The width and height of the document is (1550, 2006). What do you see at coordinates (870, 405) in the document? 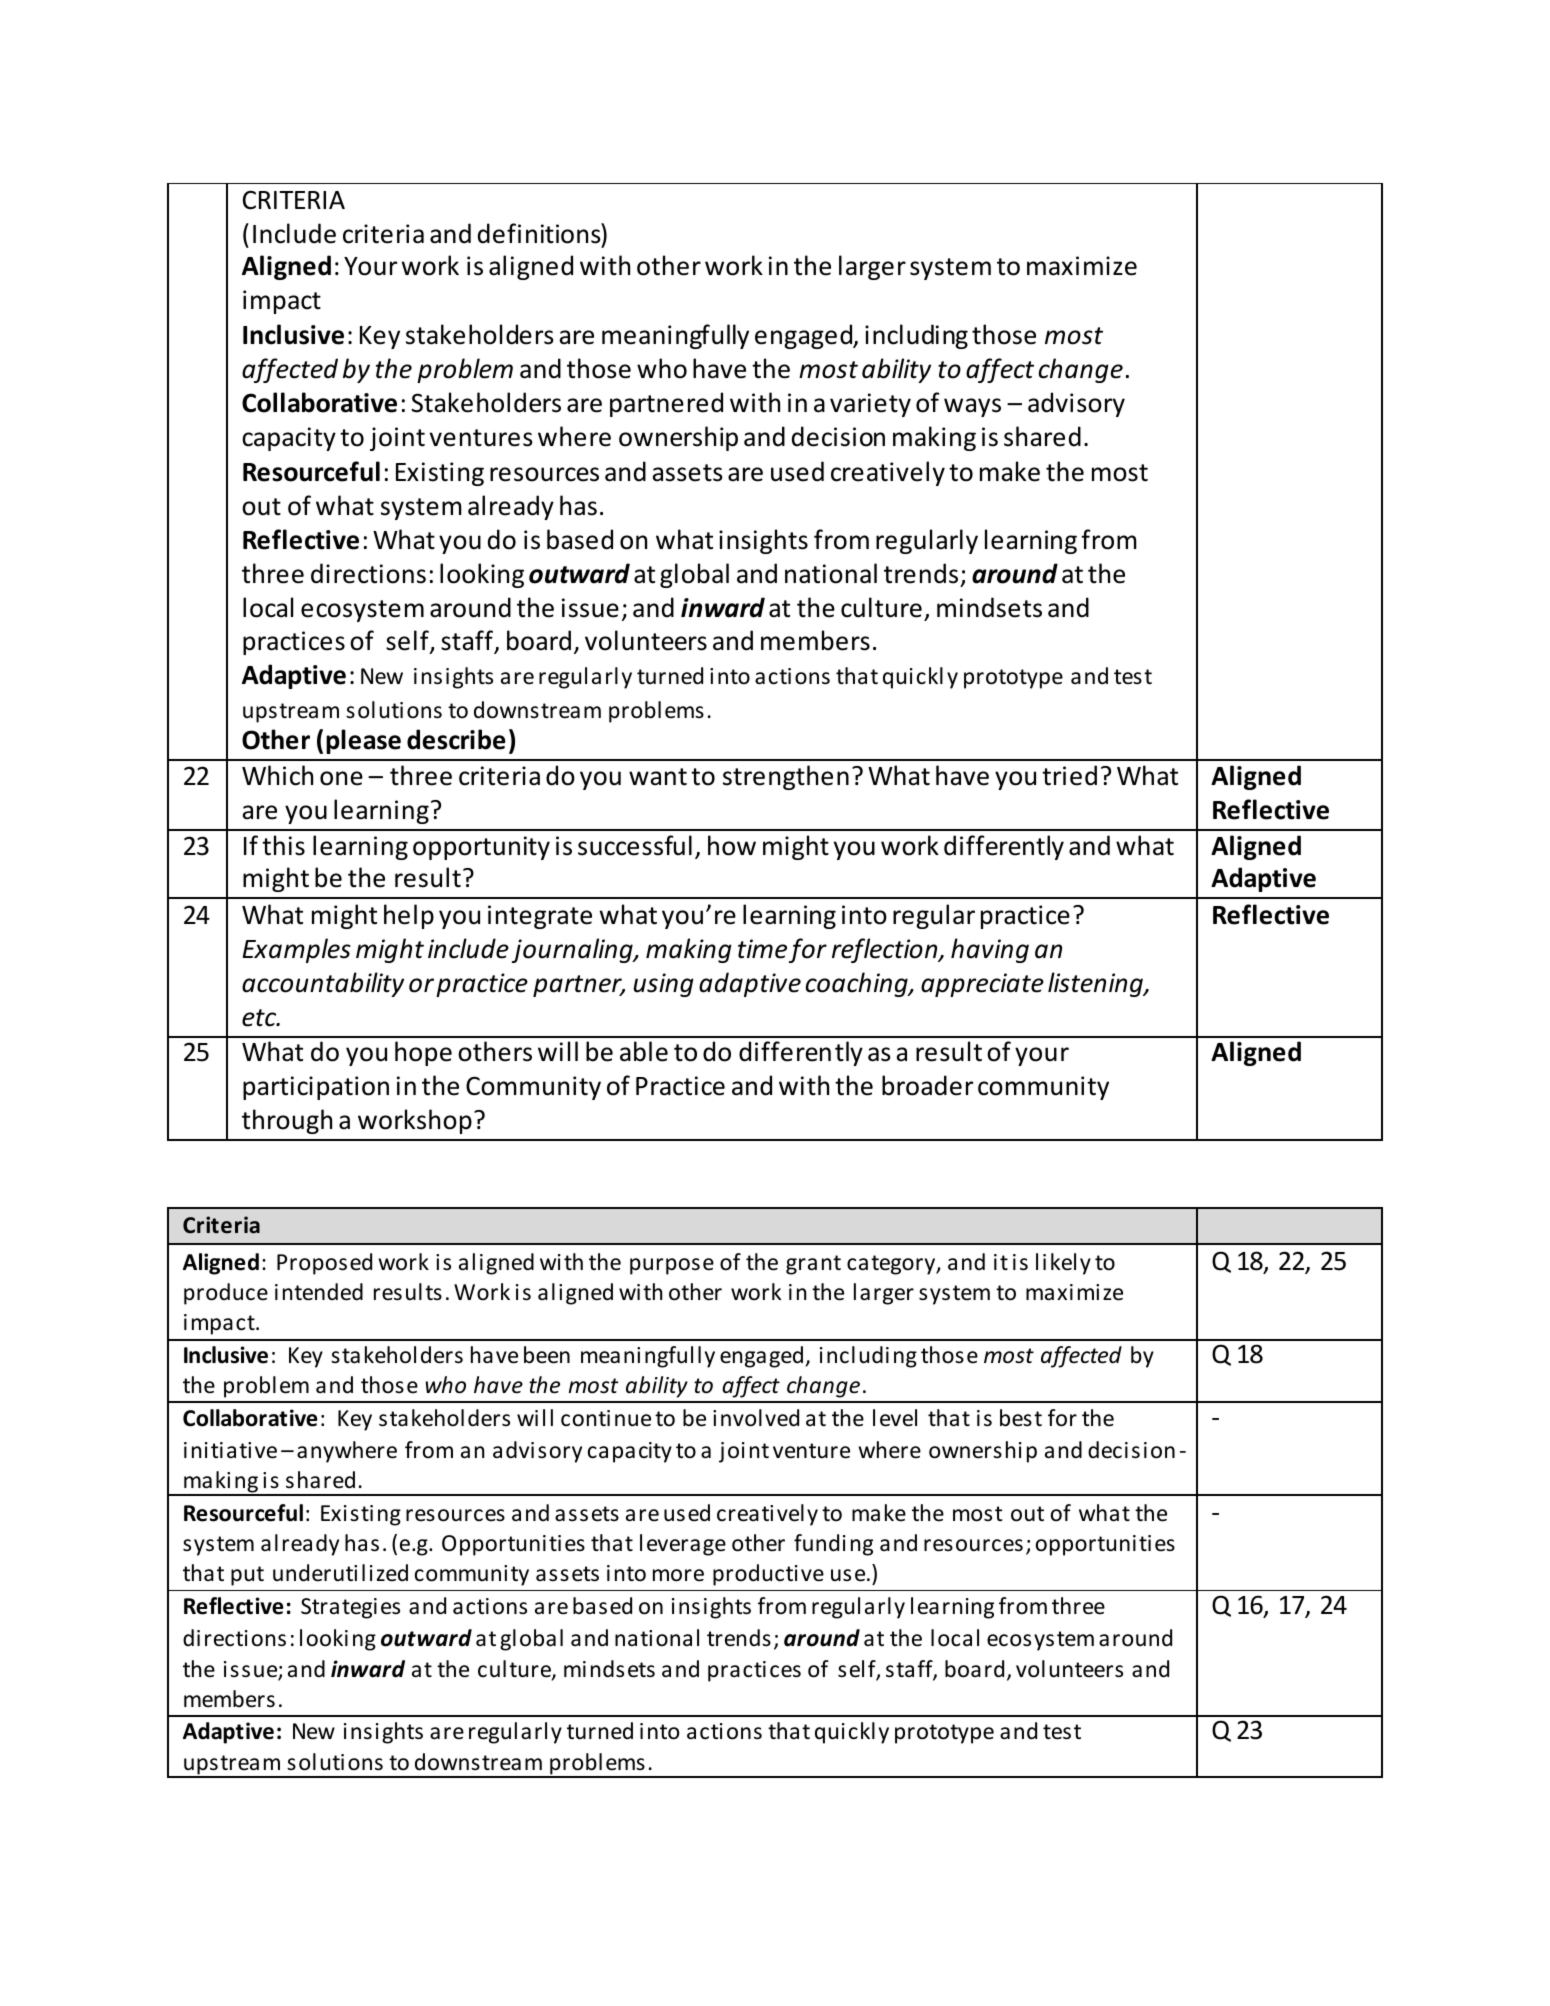
I see `variety` at bounding box center [870, 405].
